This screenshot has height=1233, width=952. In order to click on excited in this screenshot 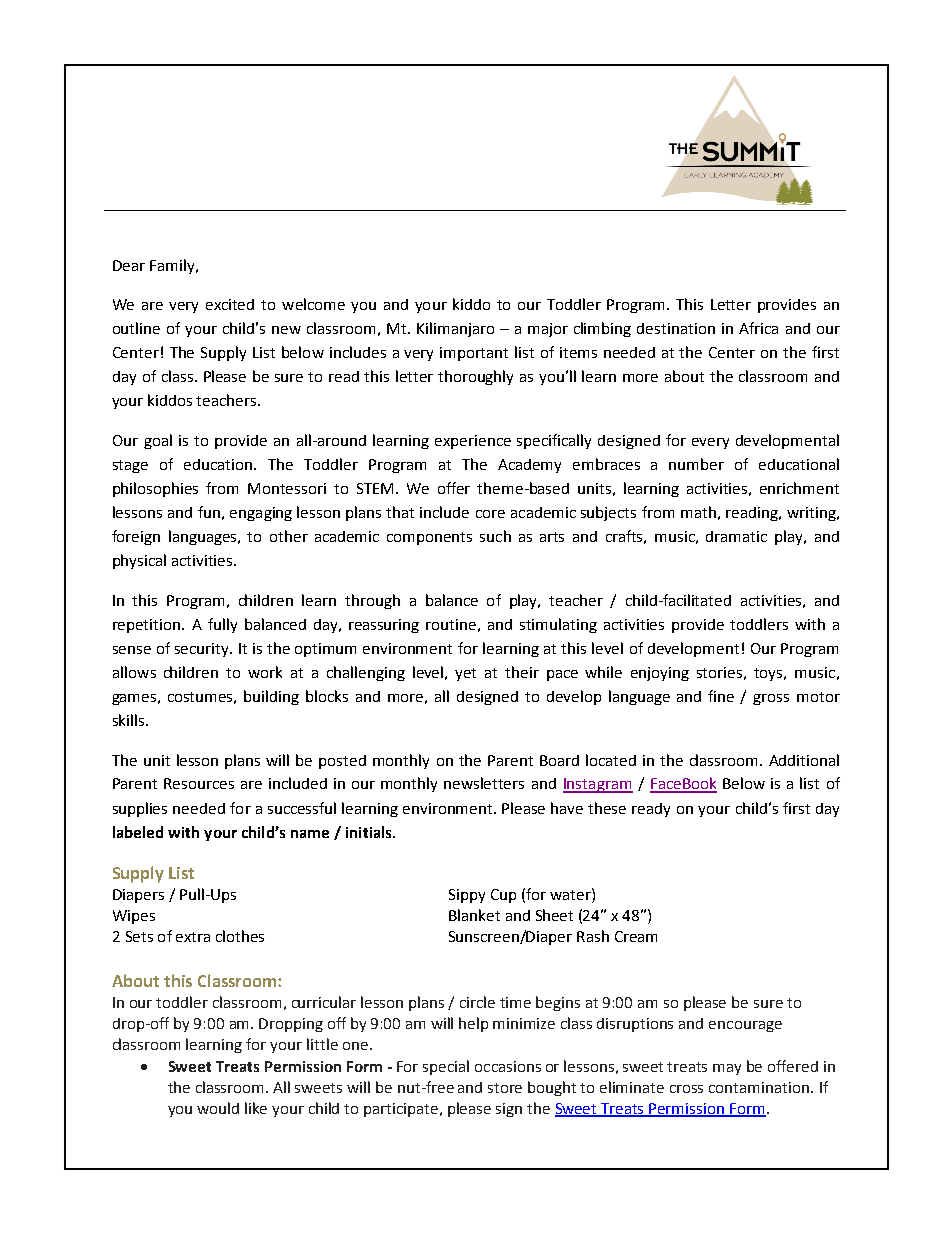, I will do `click(230, 304)`.
